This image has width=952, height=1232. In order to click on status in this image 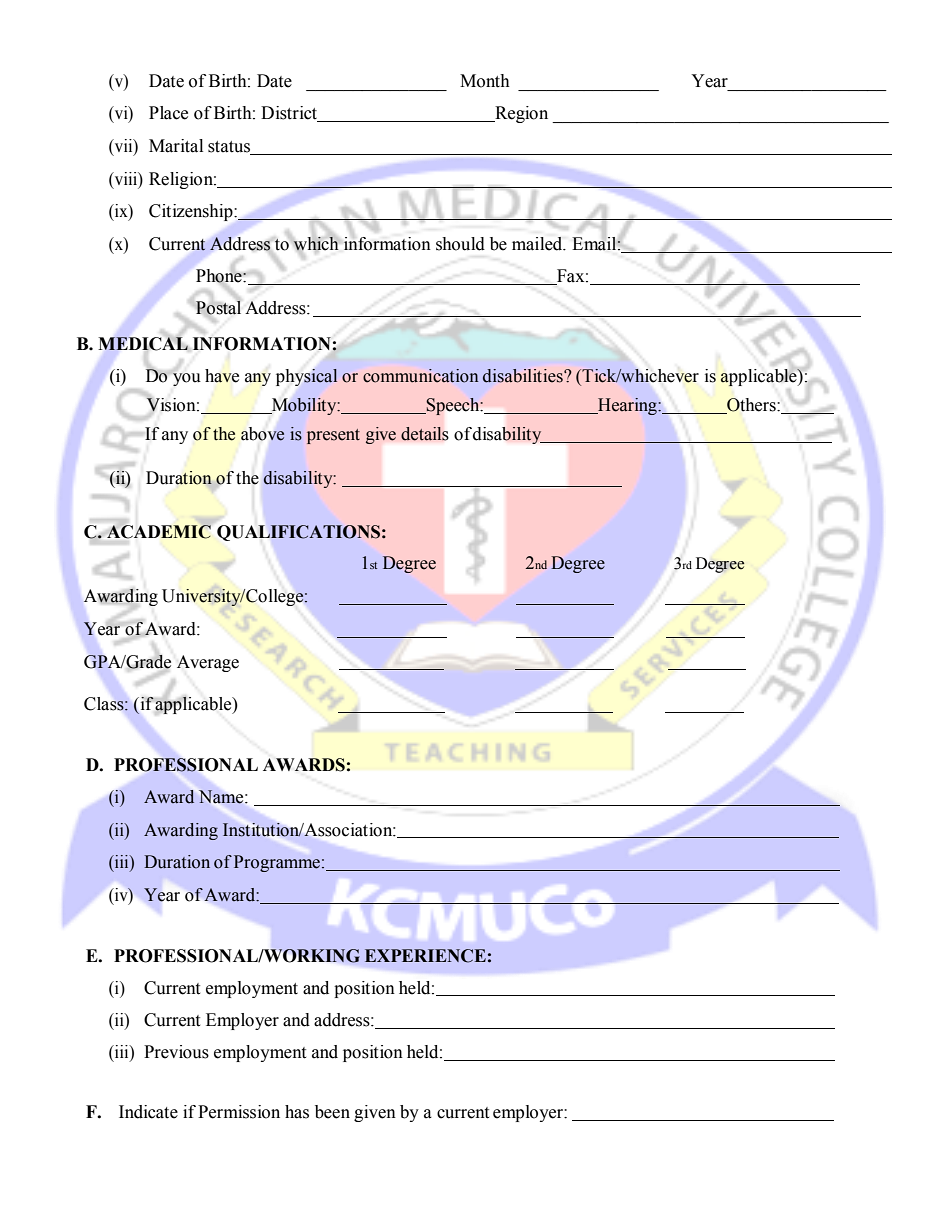, I will do `click(230, 148)`.
